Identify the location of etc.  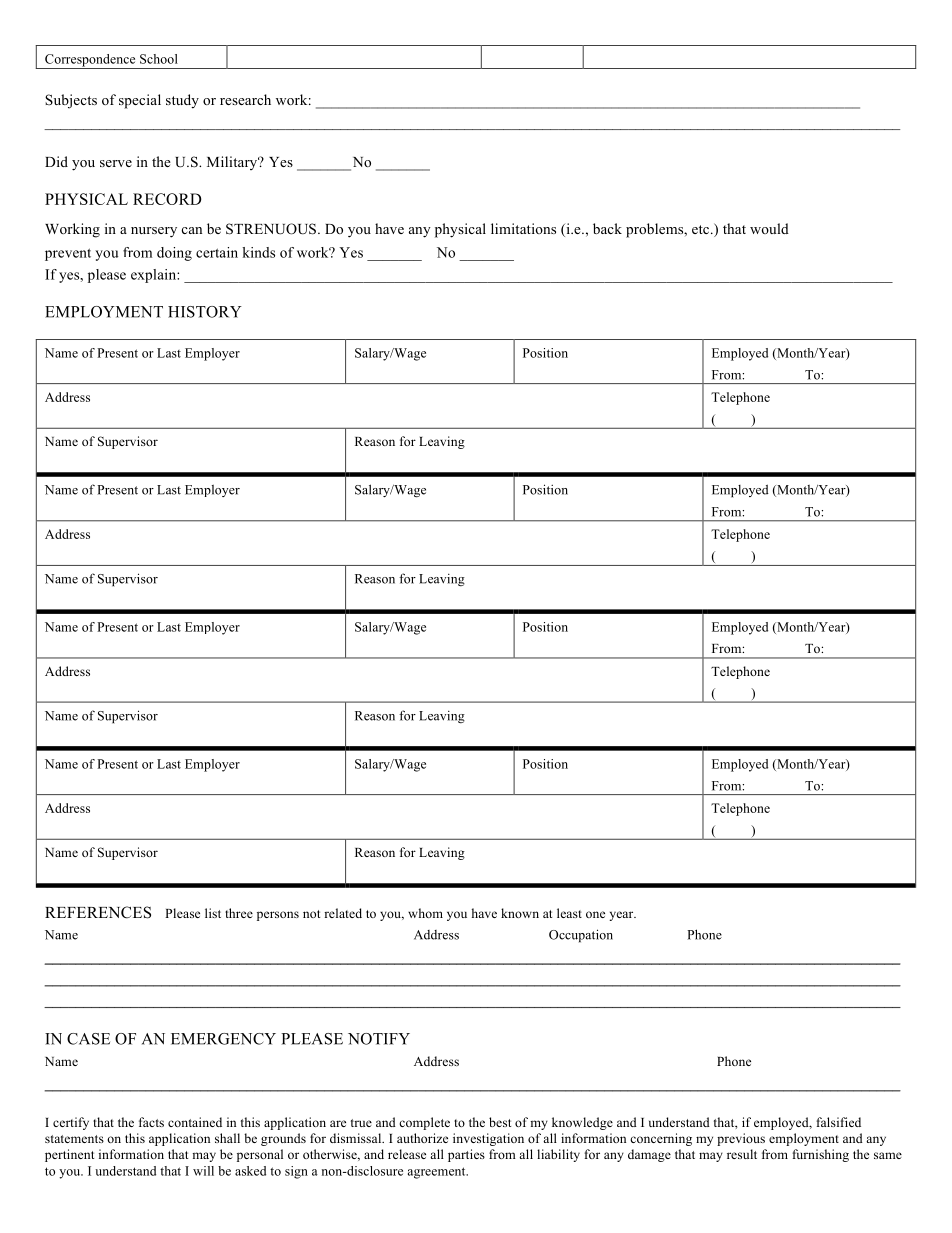
(702, 229).
